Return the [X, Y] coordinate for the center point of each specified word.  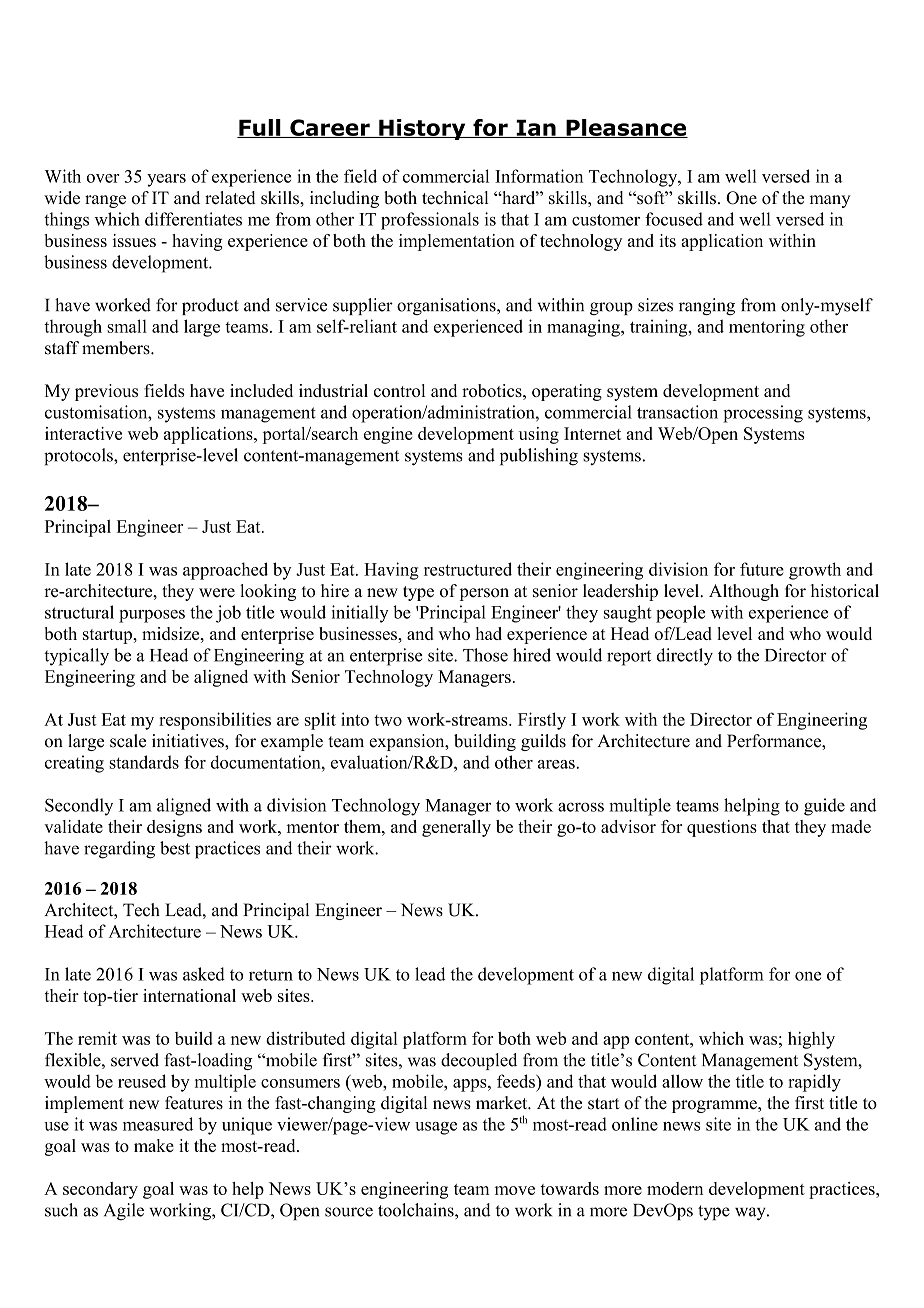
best [175, 848]
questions [722, 828]
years [166, 180]
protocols [79, 457]
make [154, 1145]
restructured [468, 569]
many [829, 201]
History [422, 129]
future [762, 569]
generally [456, 828]
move [515, 1190]
